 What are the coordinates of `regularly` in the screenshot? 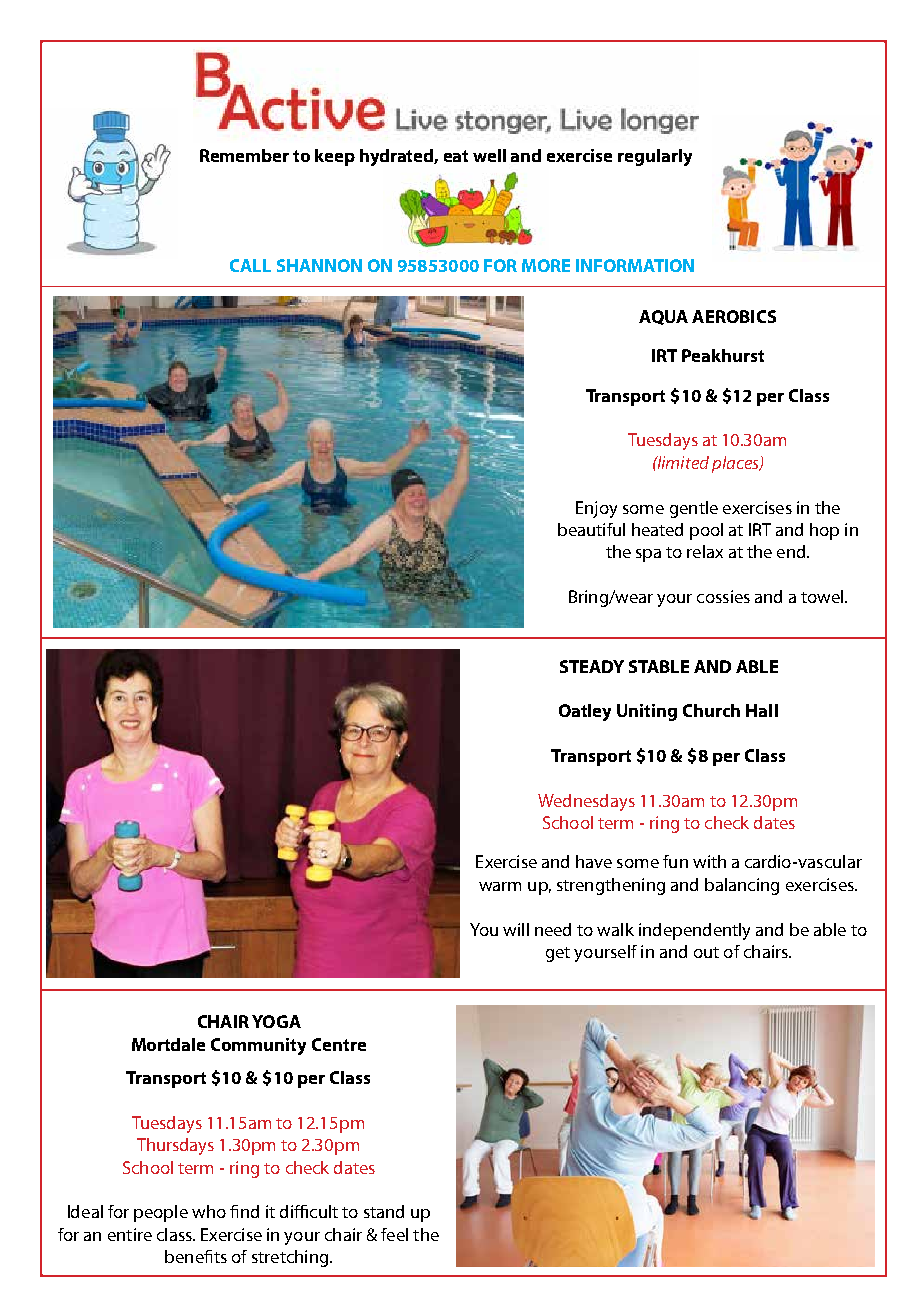 It's located at (655, 157).
